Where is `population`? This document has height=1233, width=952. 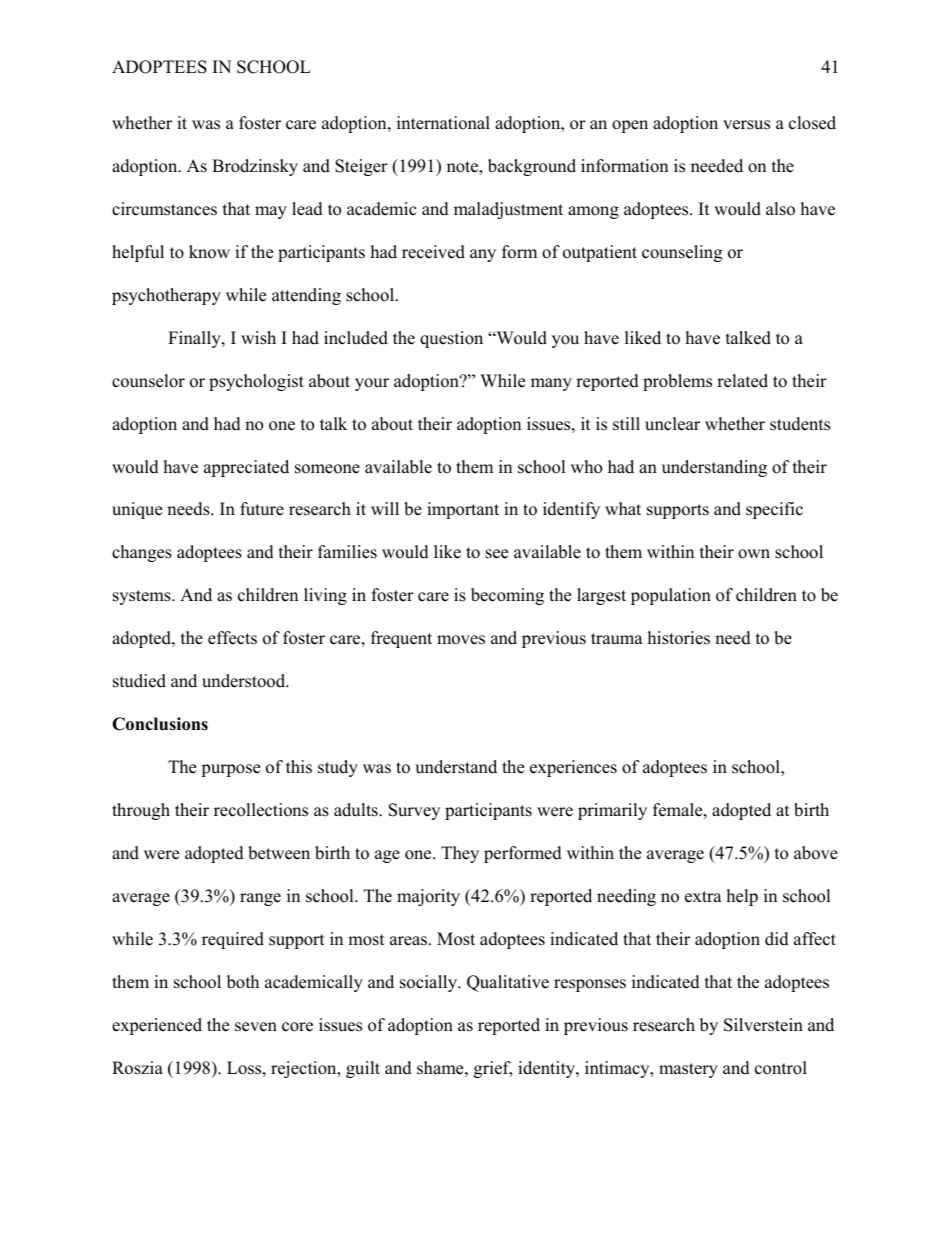
population is located at coordinates (671, 596).
